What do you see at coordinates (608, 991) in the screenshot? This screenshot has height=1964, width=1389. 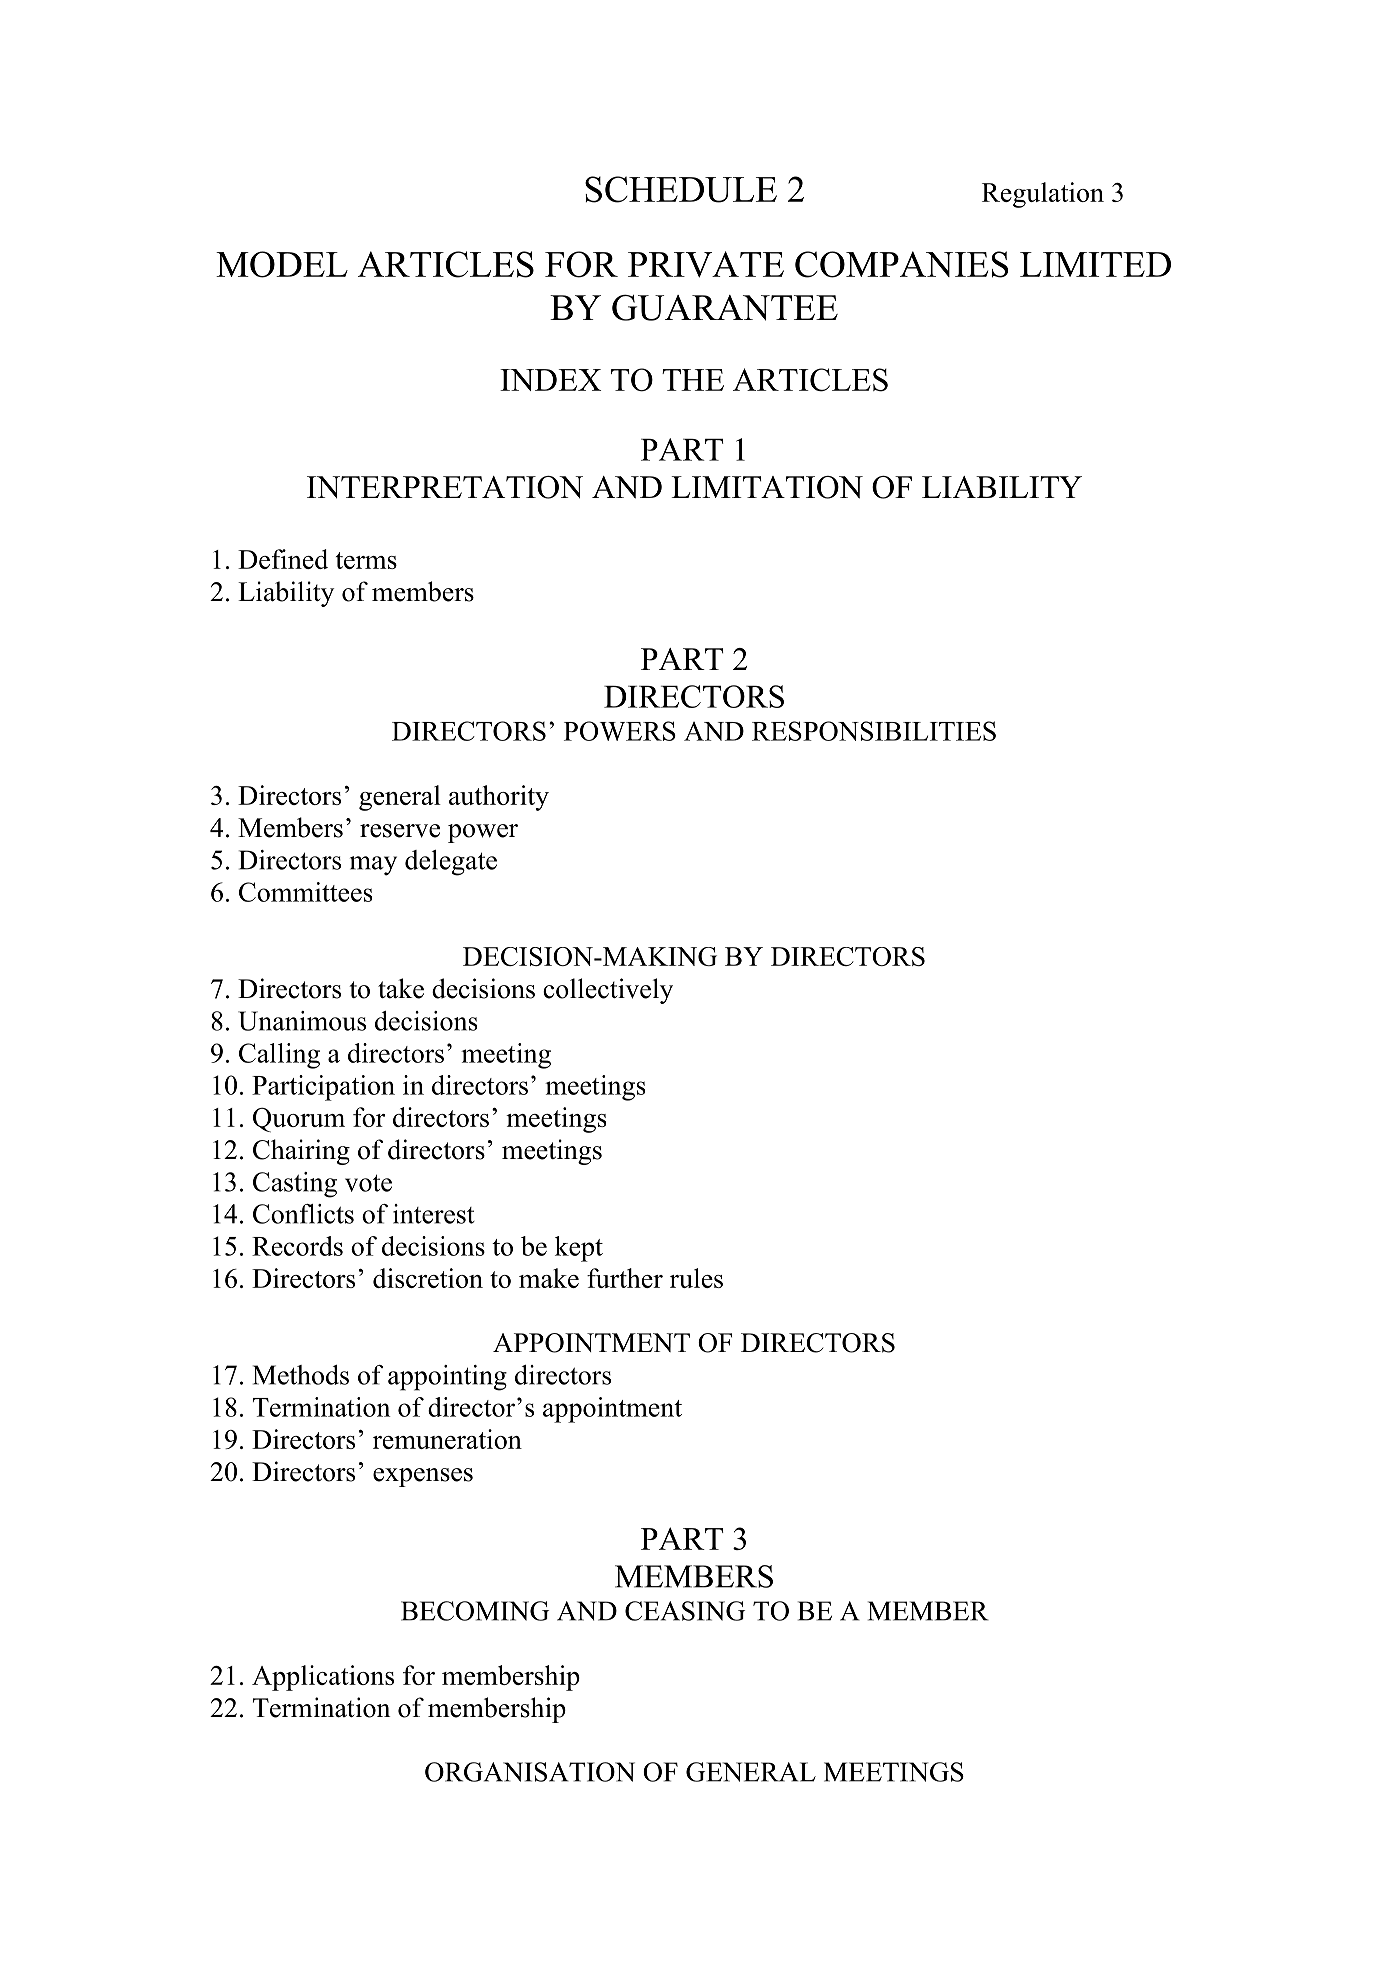 I see `collectively` at bounding box center [608, 991].
